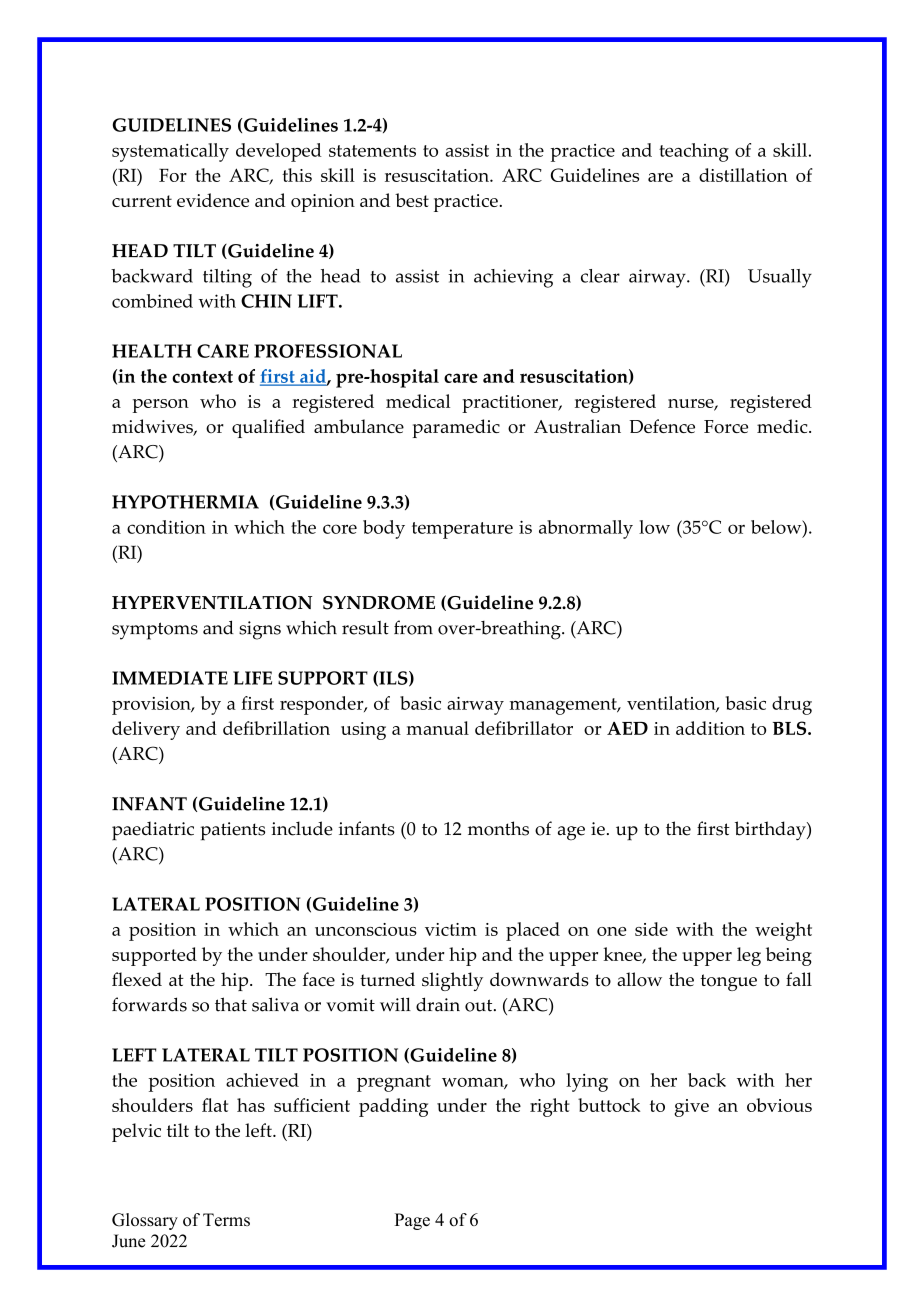 This screenshot has height=1307, width=924. What do you see at coordinates (412, 1221) in the screenshot?
I see `Page` at bounding box center [412, 1221].
